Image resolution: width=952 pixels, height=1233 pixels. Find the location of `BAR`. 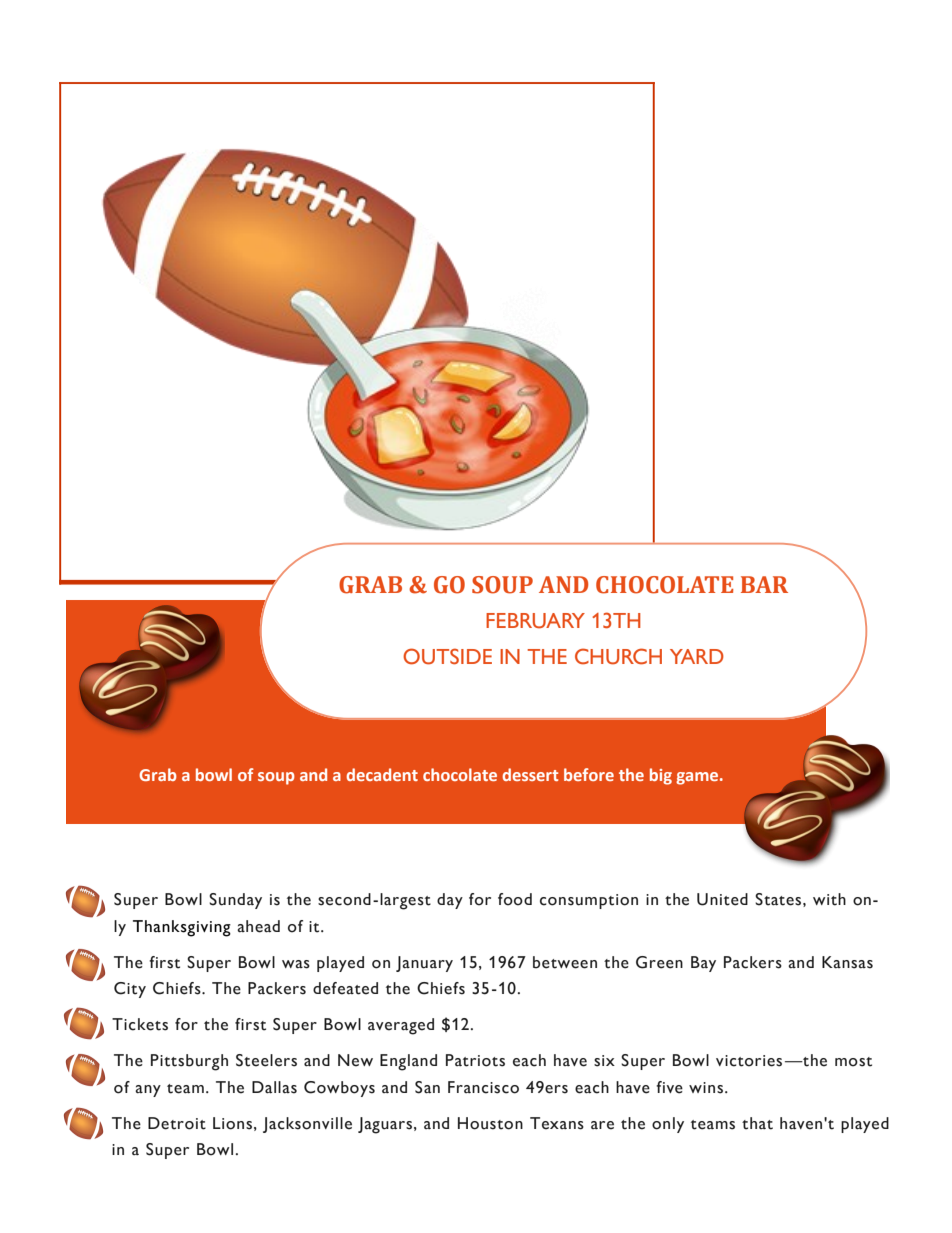

BAR is located at coordinates (764, 584).
